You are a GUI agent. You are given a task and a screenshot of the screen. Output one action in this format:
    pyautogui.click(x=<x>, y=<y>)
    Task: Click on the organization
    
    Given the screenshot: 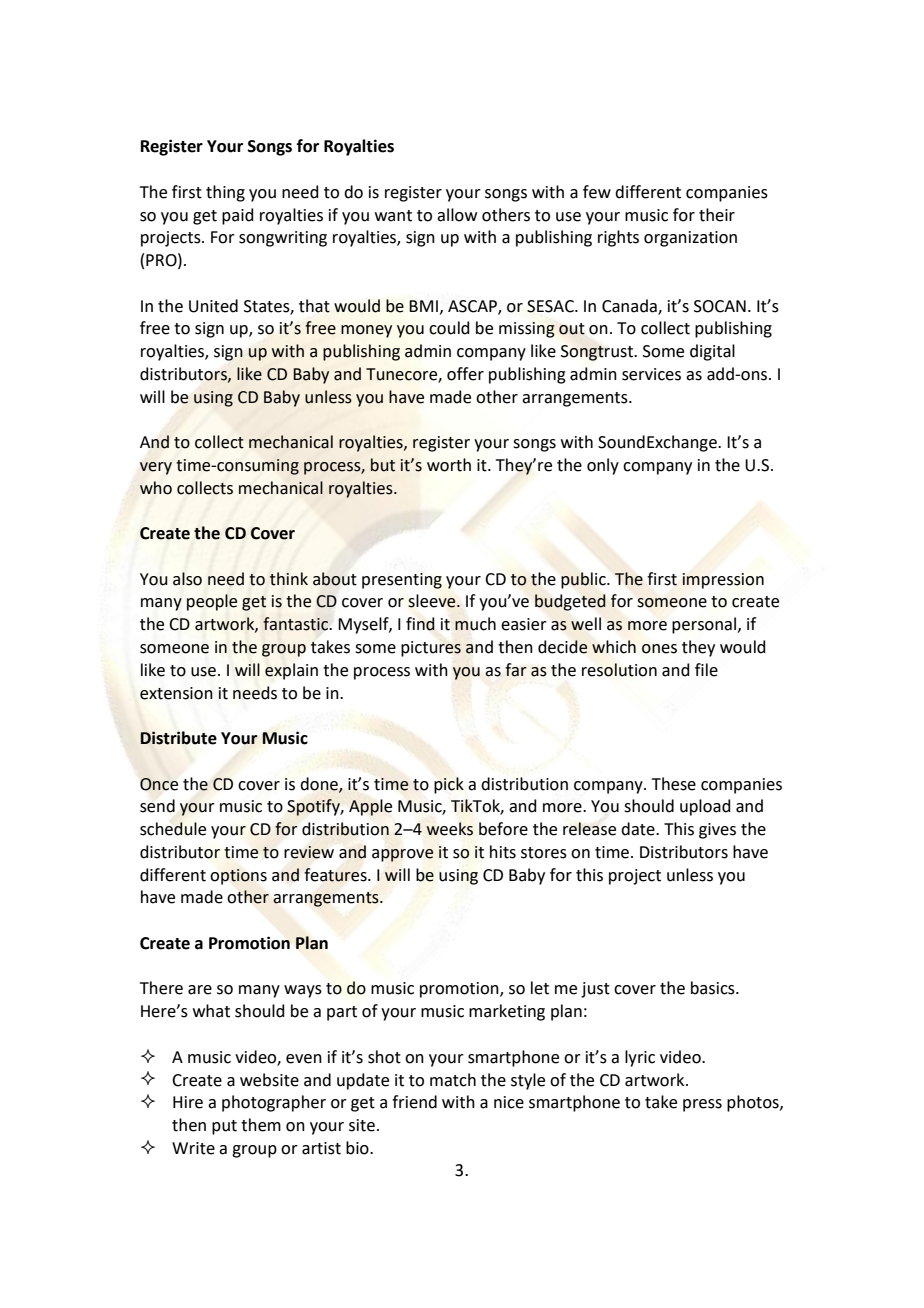 What is the action you would take?
    pyautogui.click(x=690, y=239)
